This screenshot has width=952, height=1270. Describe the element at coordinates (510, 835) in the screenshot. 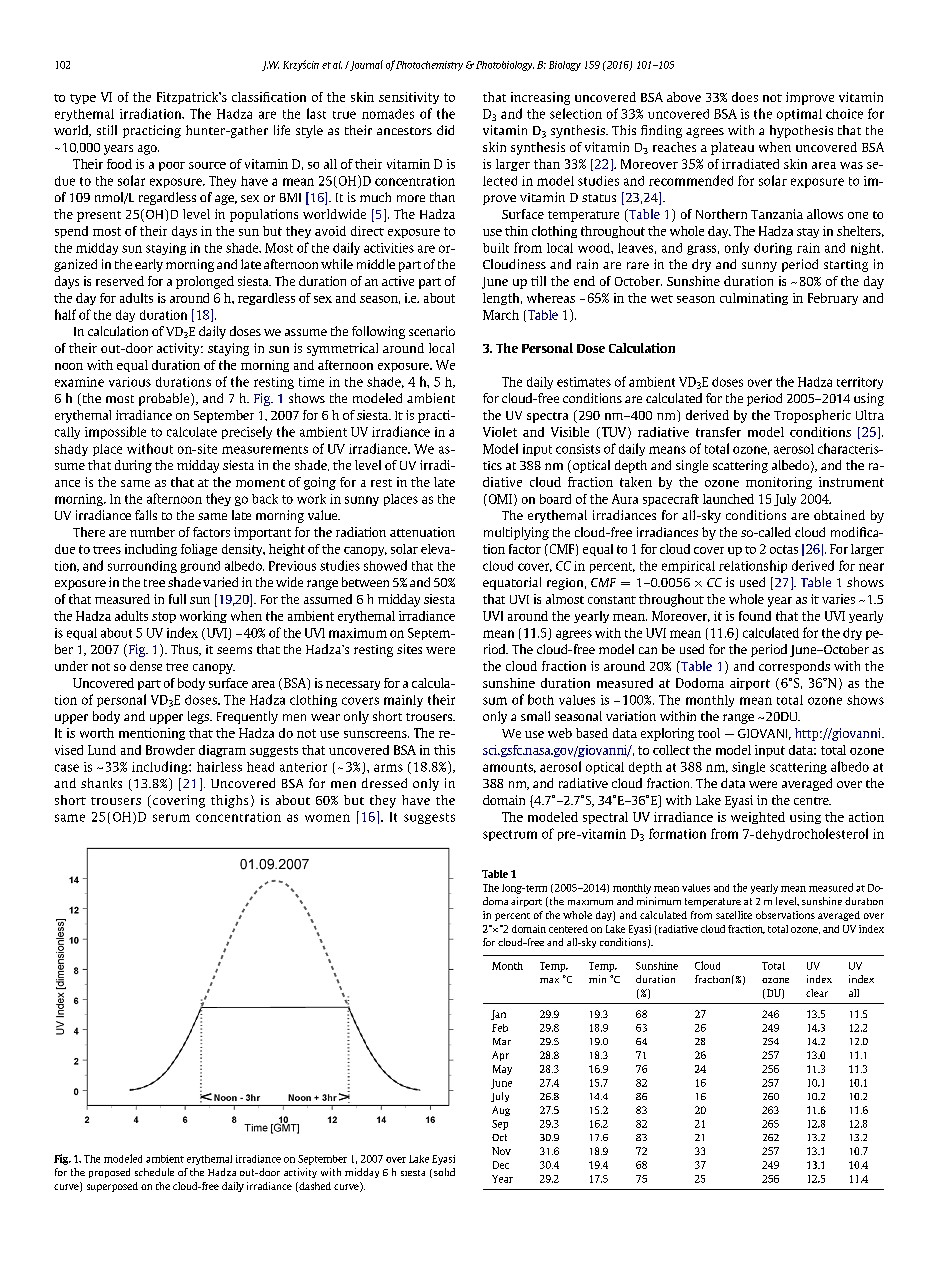

I see `spectrum` at that location.
